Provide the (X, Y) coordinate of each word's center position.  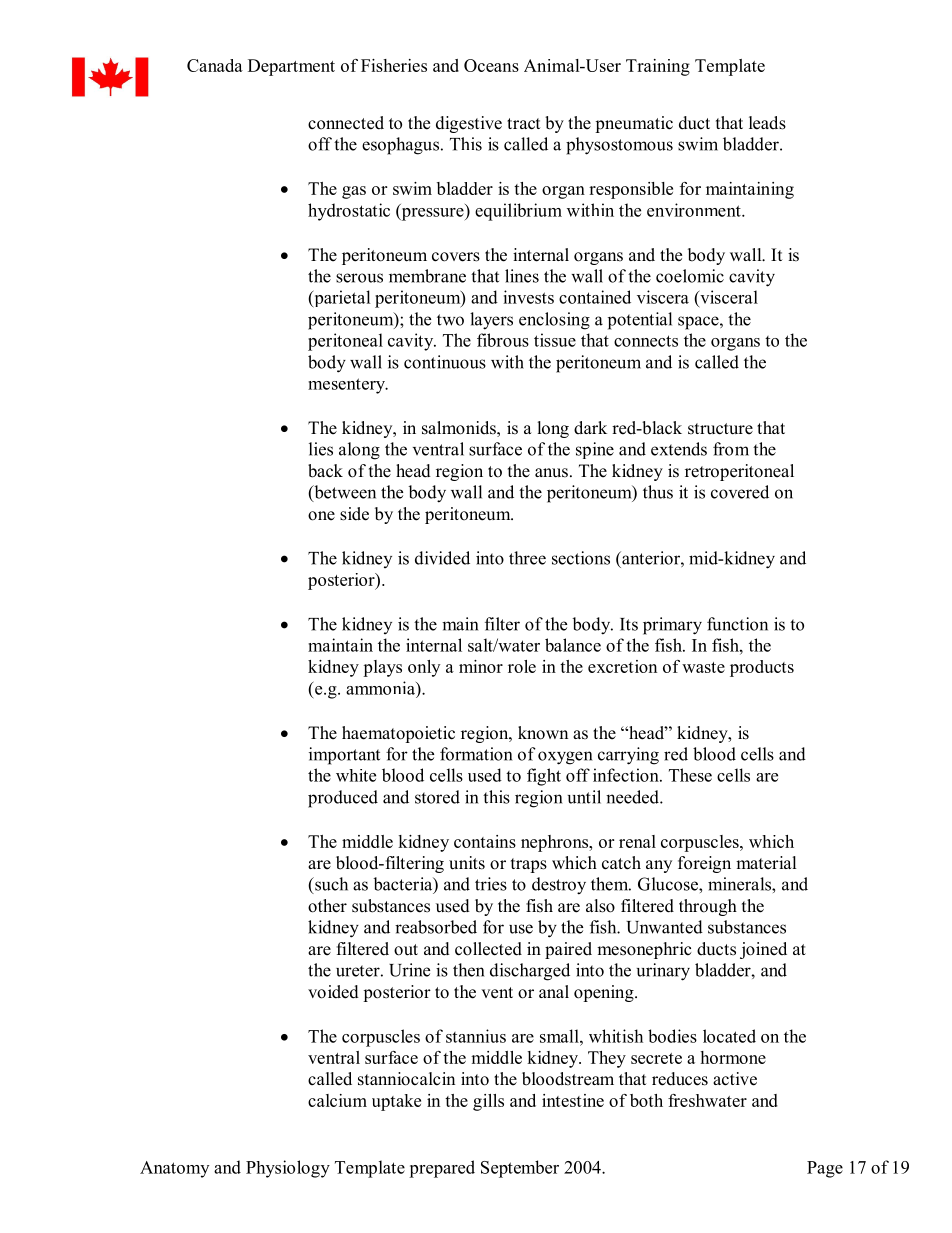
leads (767, 123)
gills (488, 1102)
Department (291, 67)
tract (523, 124)
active (735, 1079)
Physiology (288, 1169)
